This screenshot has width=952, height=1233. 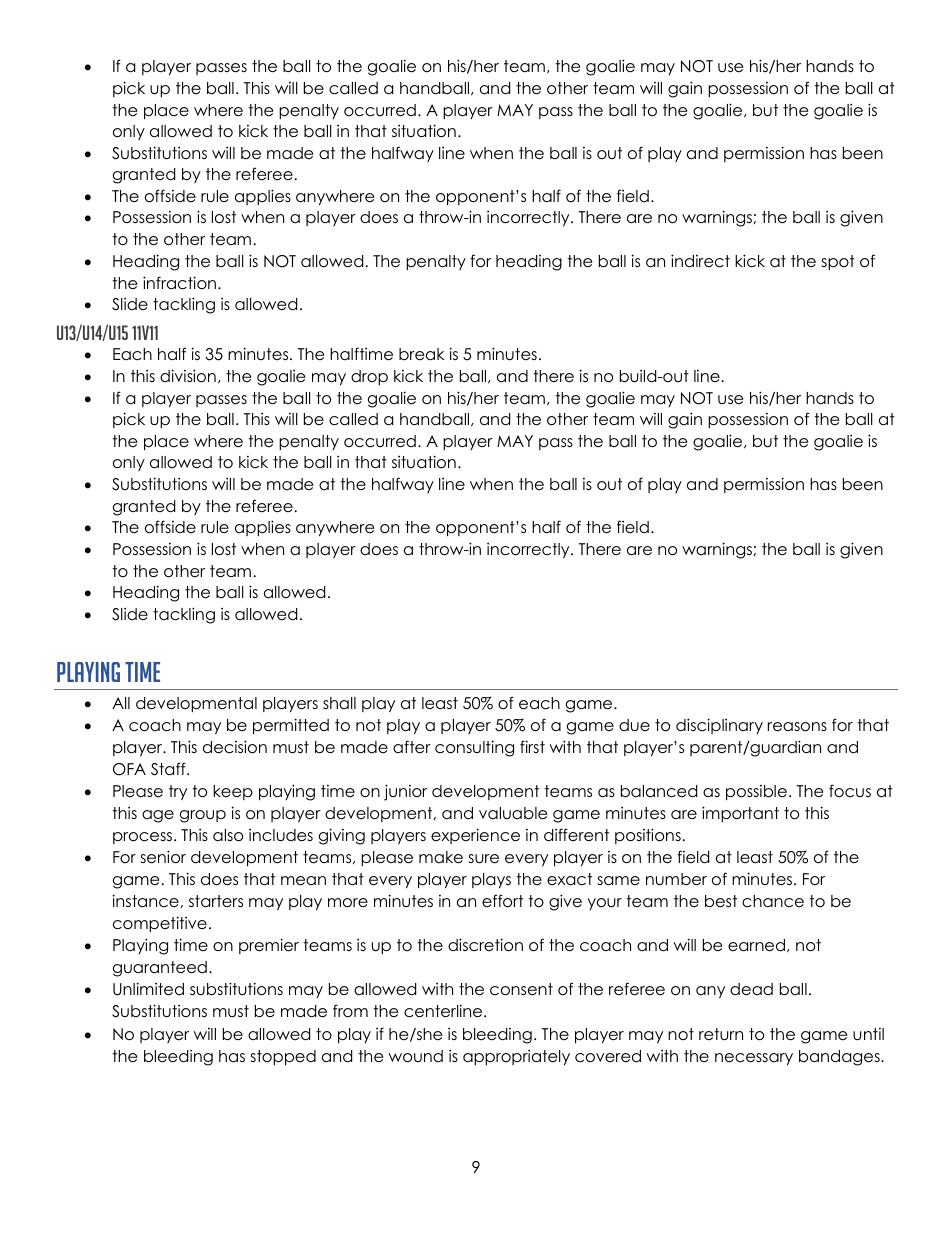 What do you see at coordinates (181, 283) in the screenshot?
I see `infraction` at bounding box center [181, 283].
